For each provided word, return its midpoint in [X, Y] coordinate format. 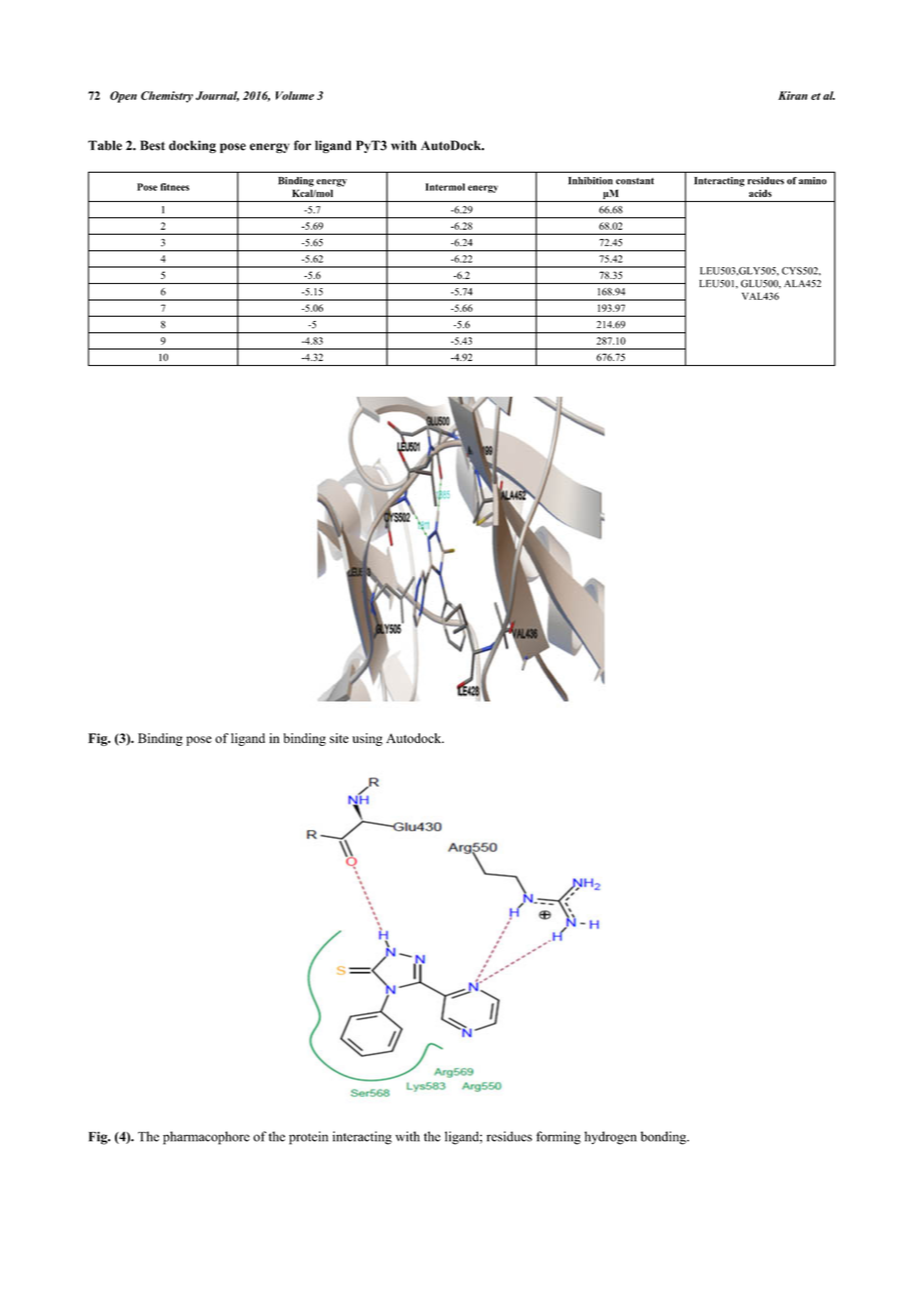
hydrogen [610, 1138]
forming [558, 1138]
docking [192, 146]
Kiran [793, 95]
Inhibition [590, 181]
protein [308, 1138]
